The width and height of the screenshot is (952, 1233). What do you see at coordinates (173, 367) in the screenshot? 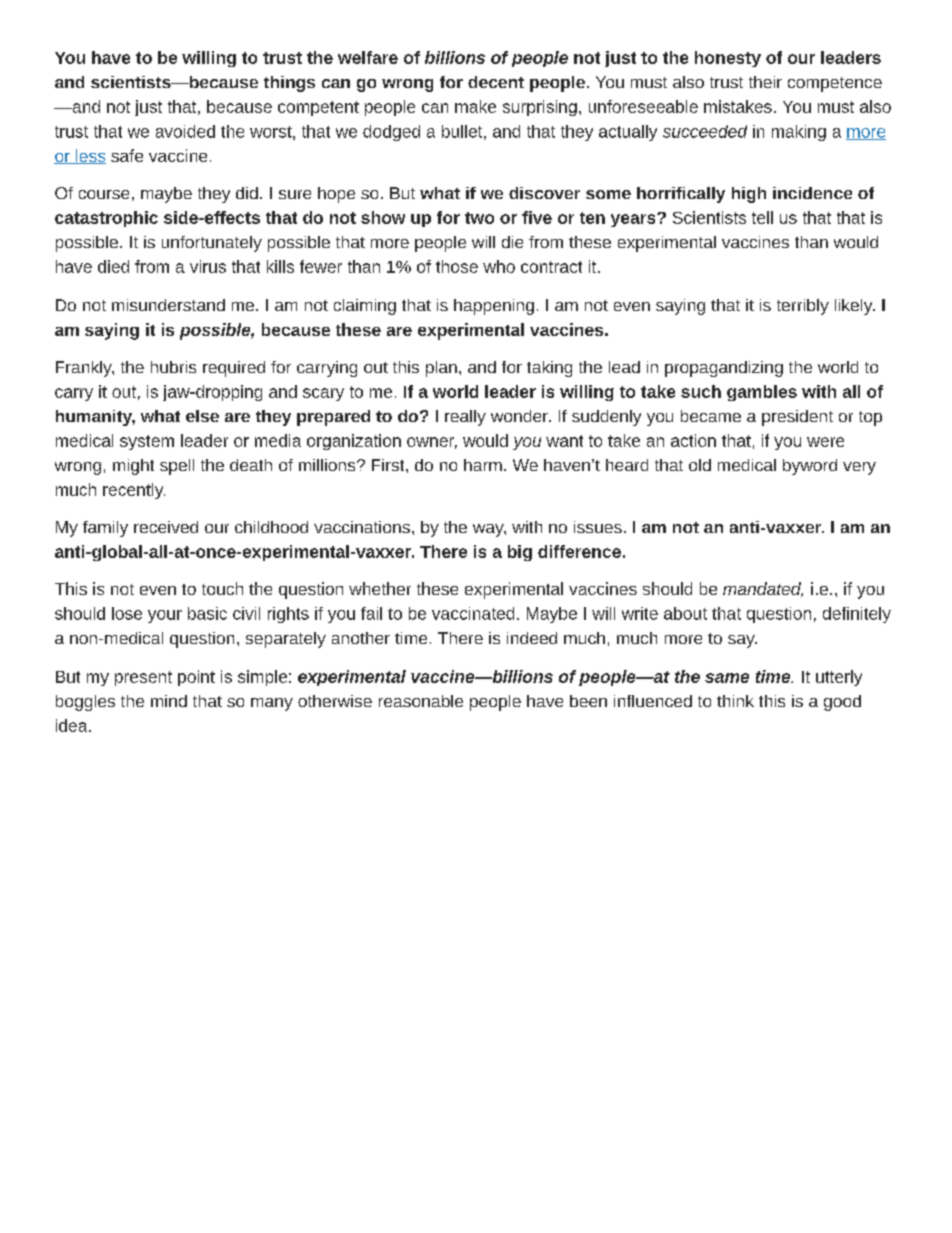
I see `hubris` at bounding box center [173, 367].
